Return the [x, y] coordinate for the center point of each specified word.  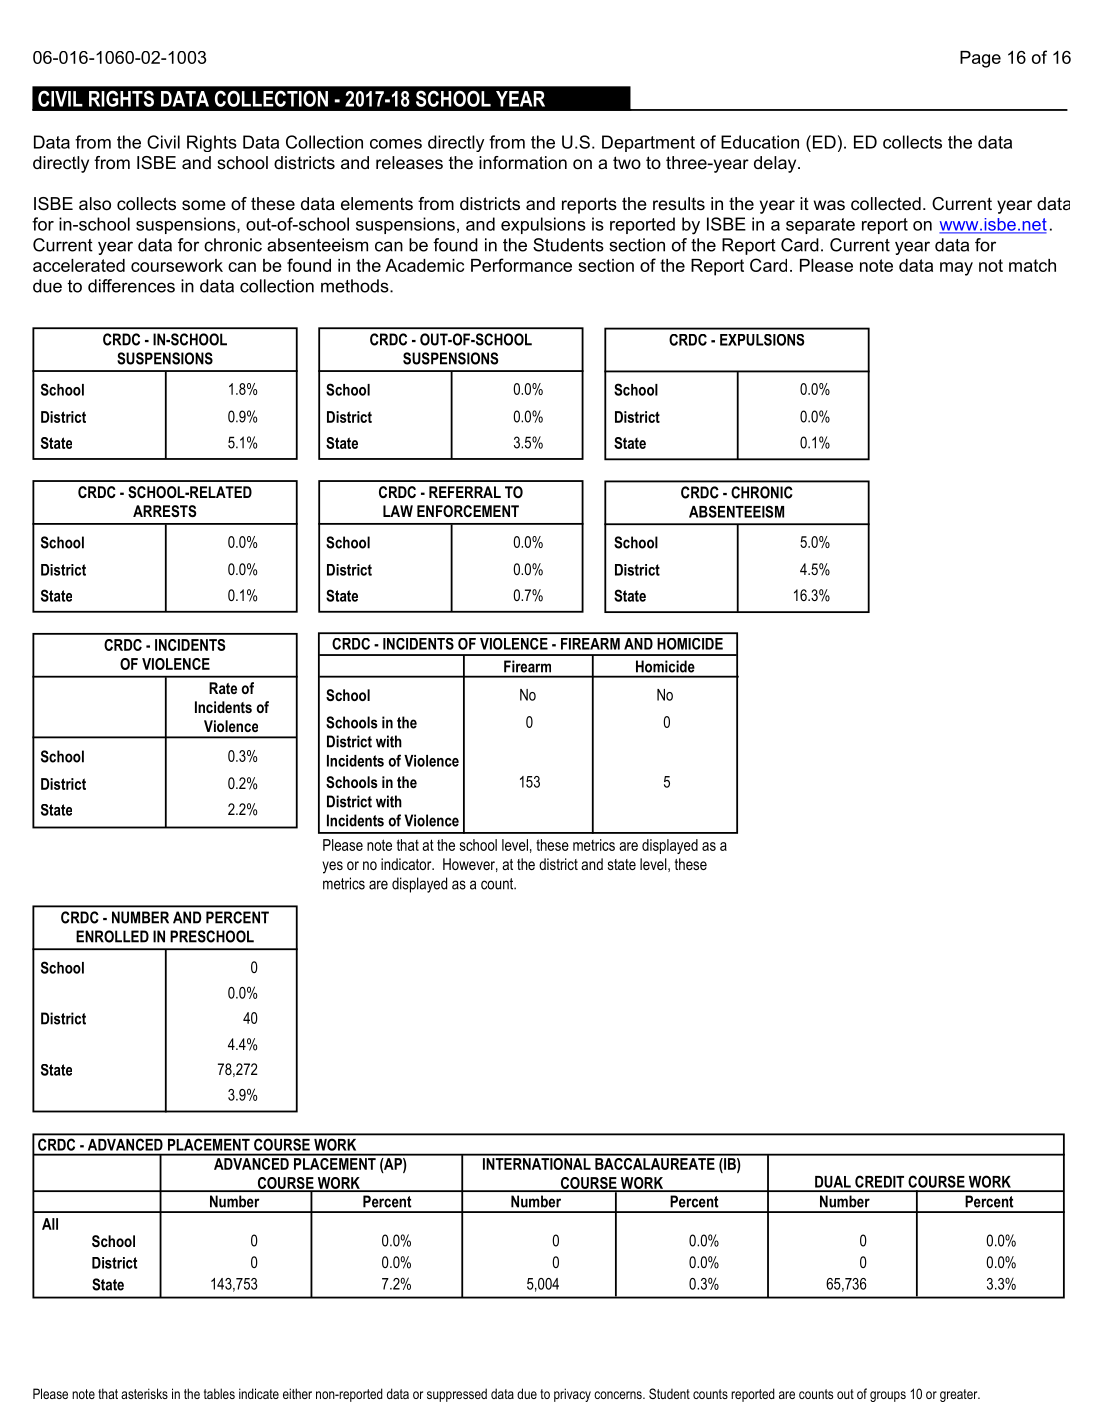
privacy [572, 1395]
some [204, 205]
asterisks [144, 1393]
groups [888, 1396]
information [523, 163]
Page [980, 59]
